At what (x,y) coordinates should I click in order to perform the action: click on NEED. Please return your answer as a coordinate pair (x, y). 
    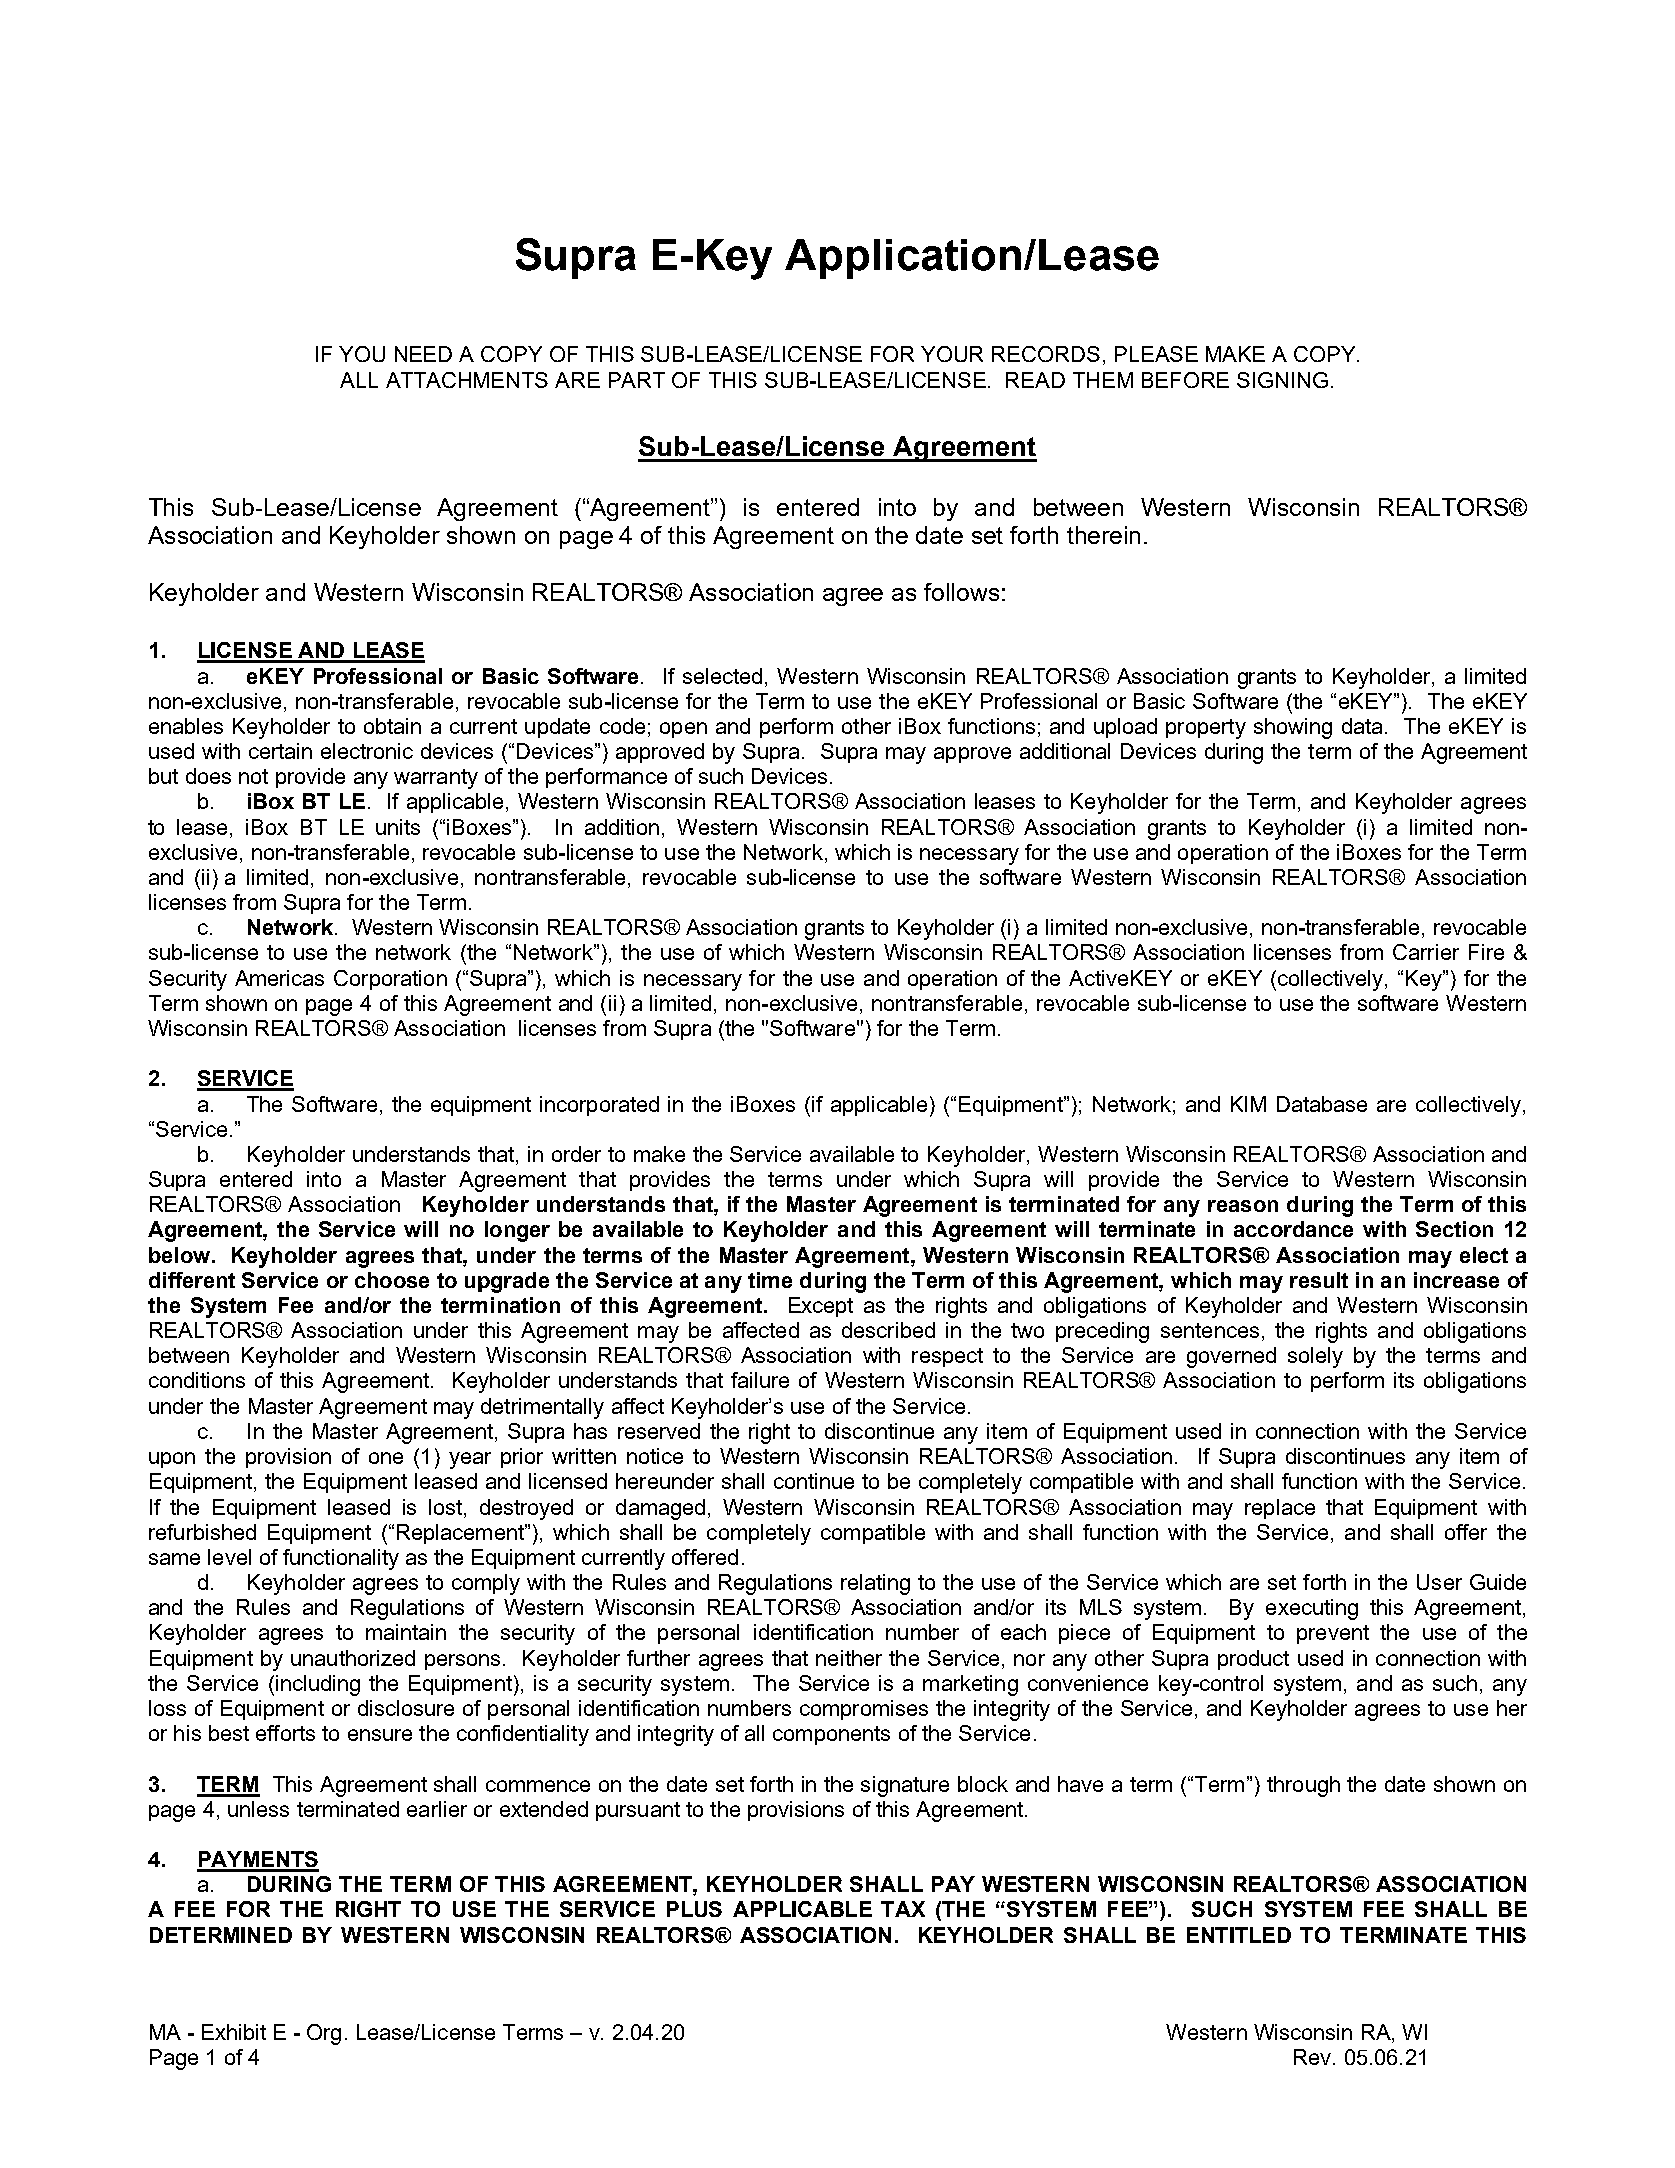
    Looking at the image, I should click on (423, 354).
